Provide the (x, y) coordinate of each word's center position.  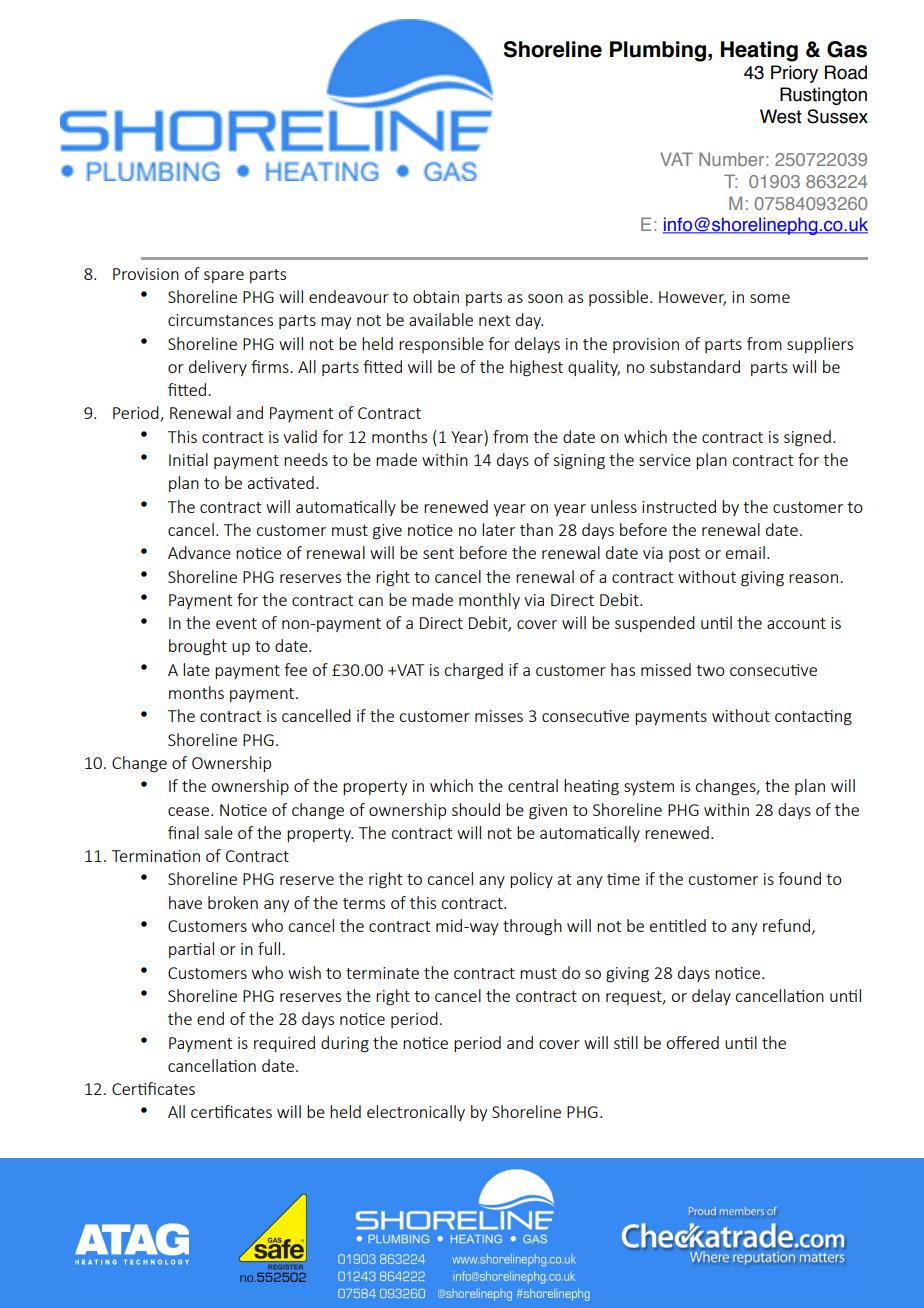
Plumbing (658, 51)
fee (295, 669)
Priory (794, 74)
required (284, 1044)
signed (807, 438)
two (710, 670)
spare (224, 277)
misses (499, 716)
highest (536, 368)
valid (300, 436)
